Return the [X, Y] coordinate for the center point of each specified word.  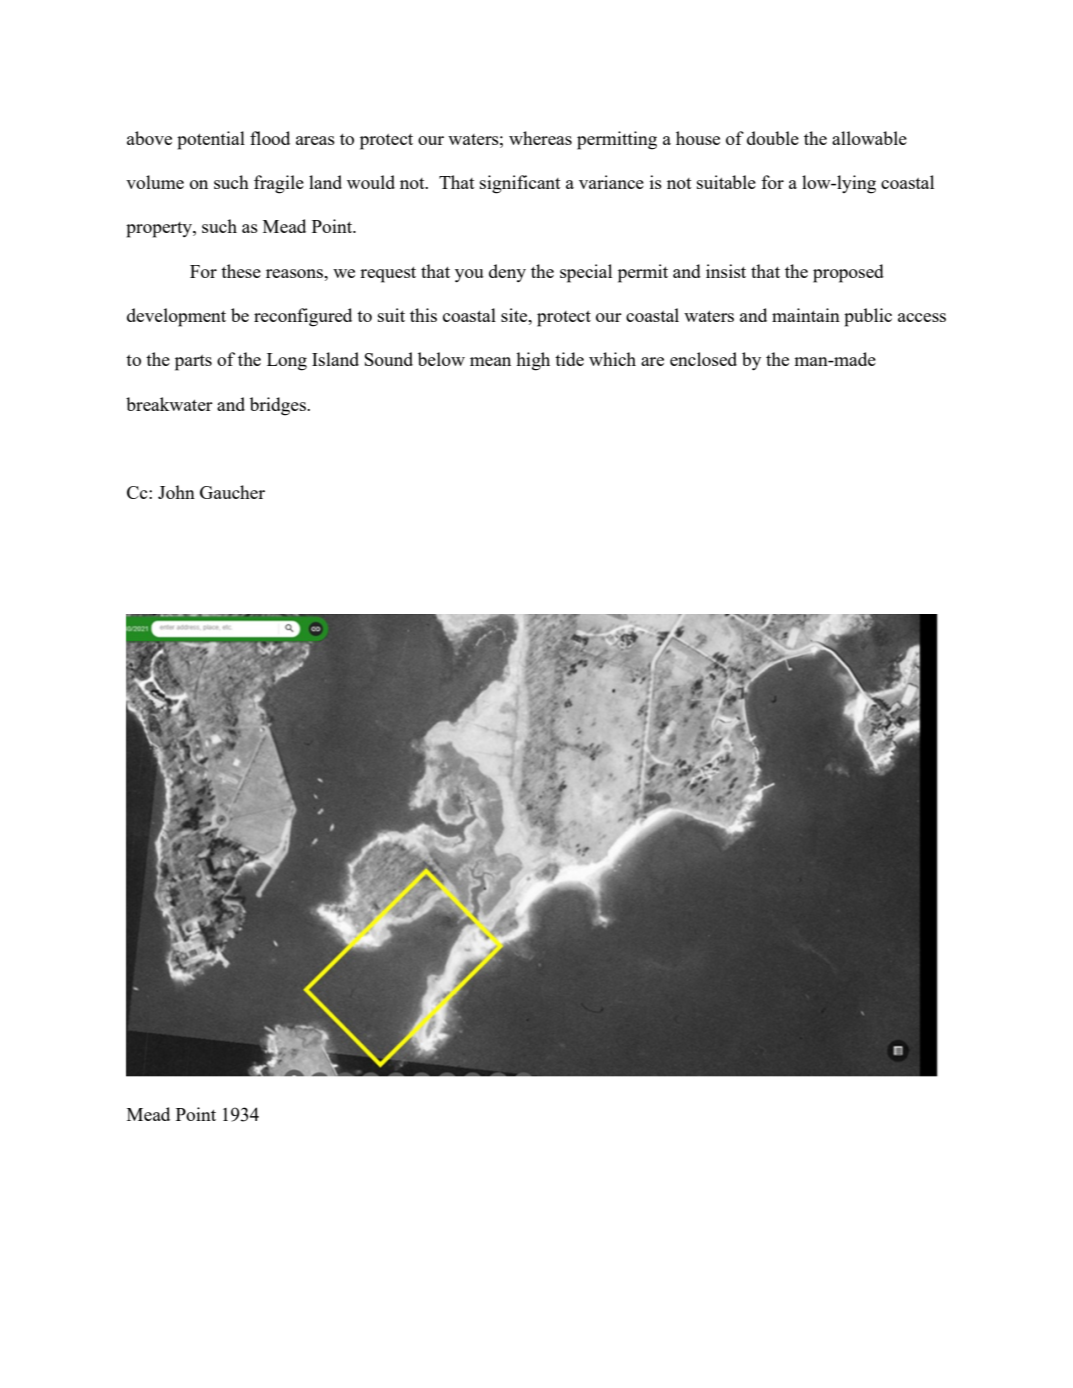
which [612, 359]
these [241, 271]
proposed [848, 273]
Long [287, 362]
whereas [540, 138]
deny [507, 273]
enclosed [703, 359]
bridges [279, 406]
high [533, 361]
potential [211, 140]
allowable [869, 138]
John [176, 492]
